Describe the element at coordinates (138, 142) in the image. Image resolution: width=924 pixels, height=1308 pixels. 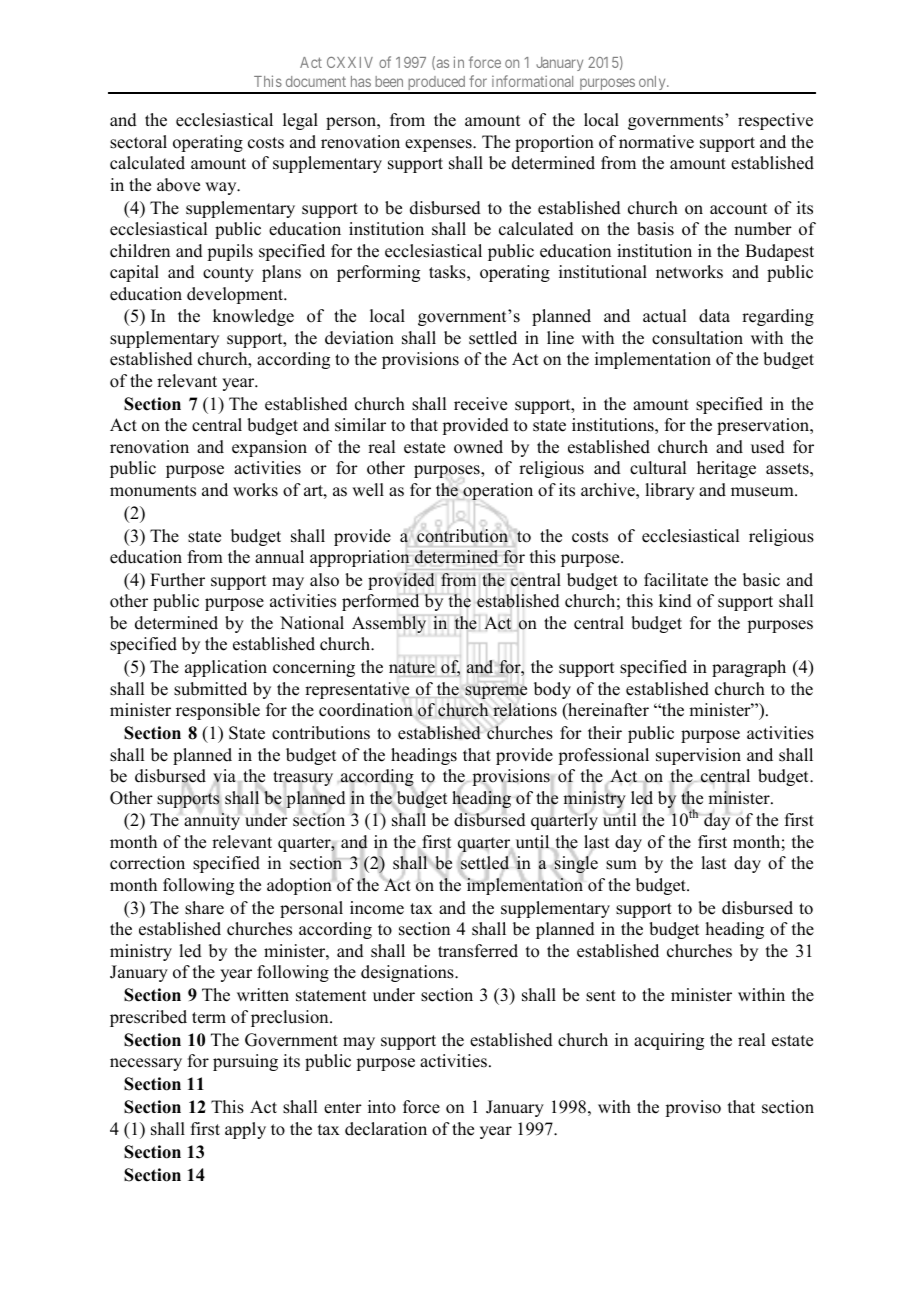
I see `sectoral` at that location.
